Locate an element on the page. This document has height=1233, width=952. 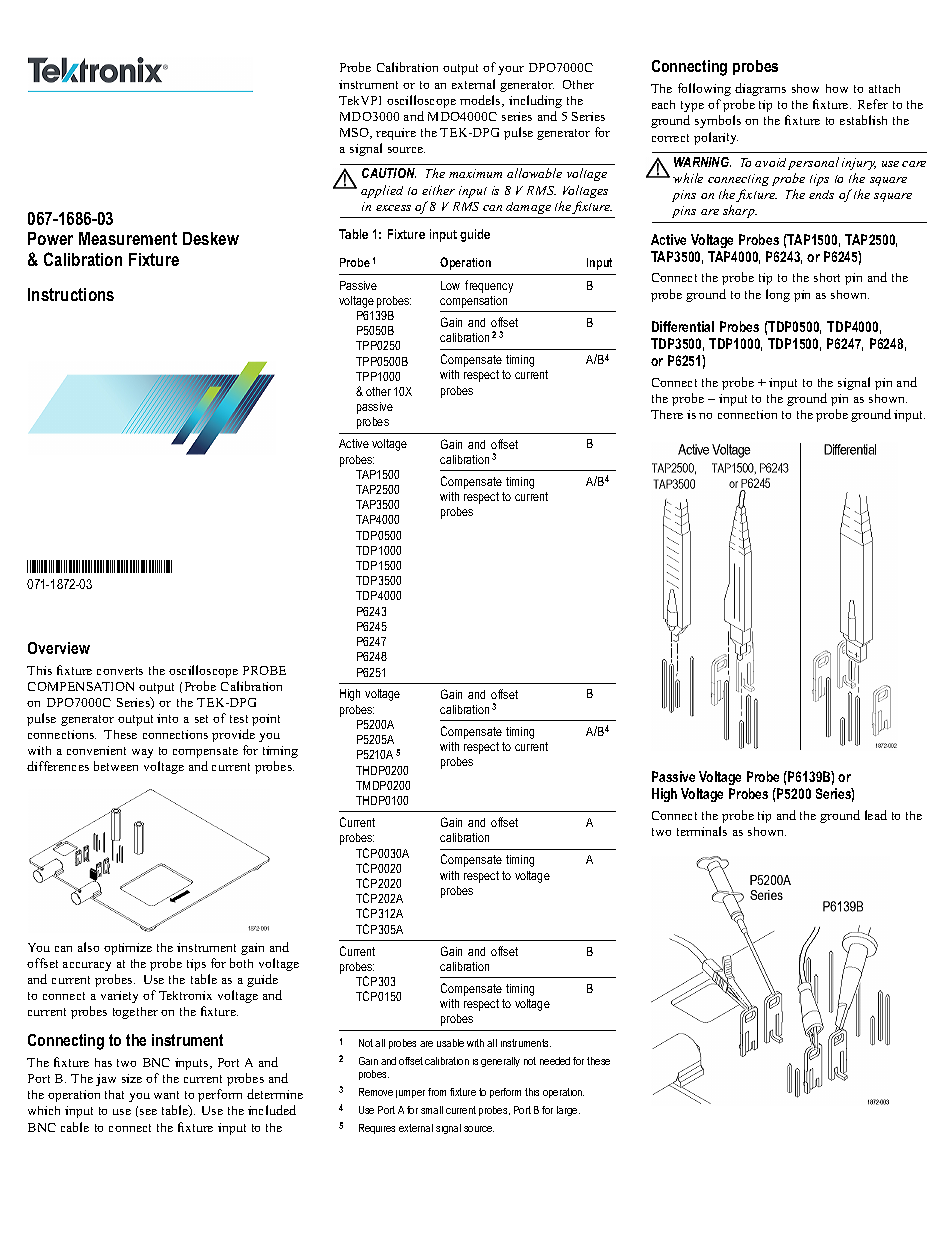
Overview is located at coordinates (59, 648).
